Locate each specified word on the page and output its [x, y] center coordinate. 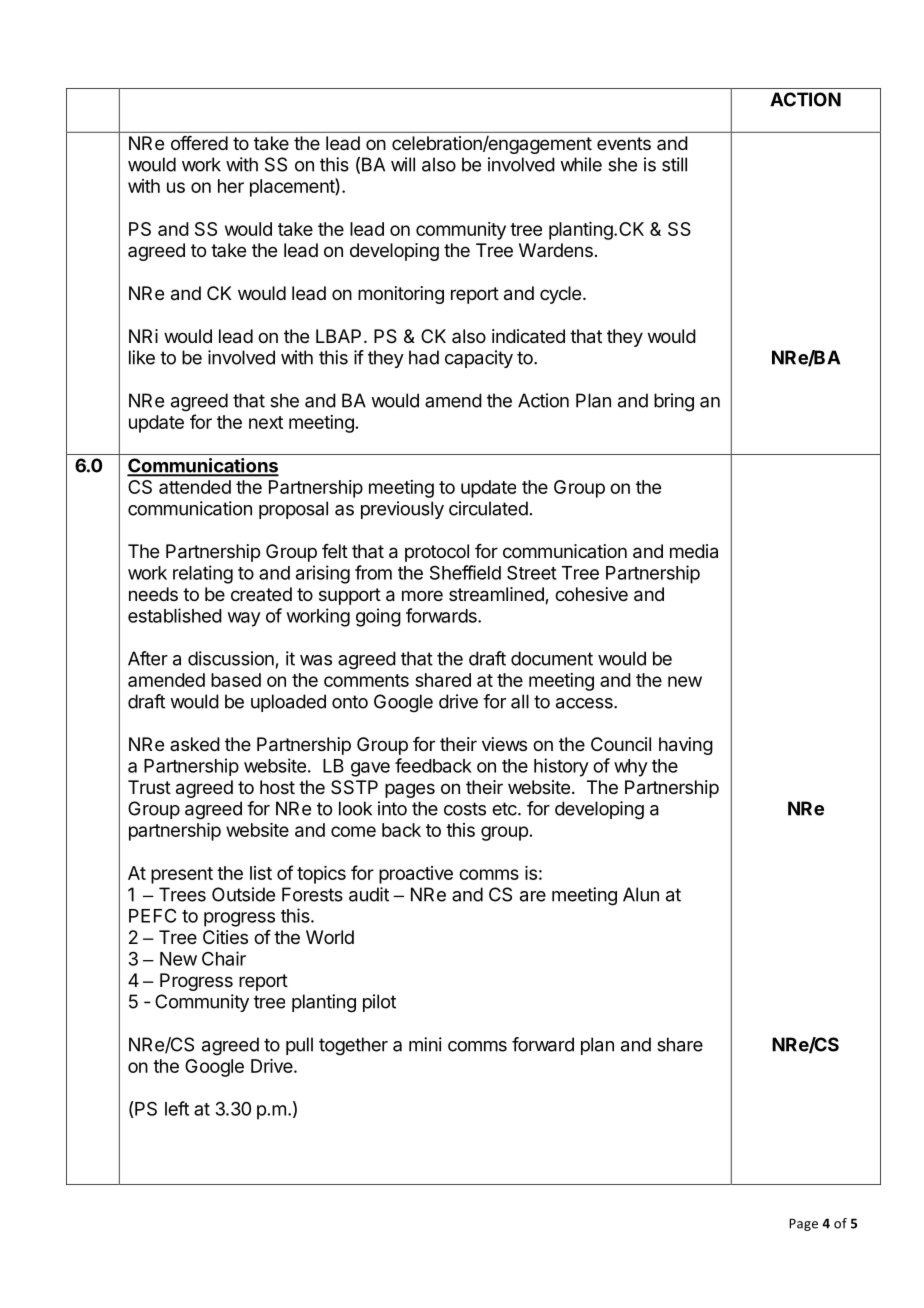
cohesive [591, 594]
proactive [416, 875]
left [177, 1108]
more [422, 595]
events [624, 143]
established [175, 615]
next [266, 422]
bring [674, 402]
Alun [641, 894]
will [403, 164]
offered [199, 143]
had [424, 357]
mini [425, 1044]
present [182, 875]
